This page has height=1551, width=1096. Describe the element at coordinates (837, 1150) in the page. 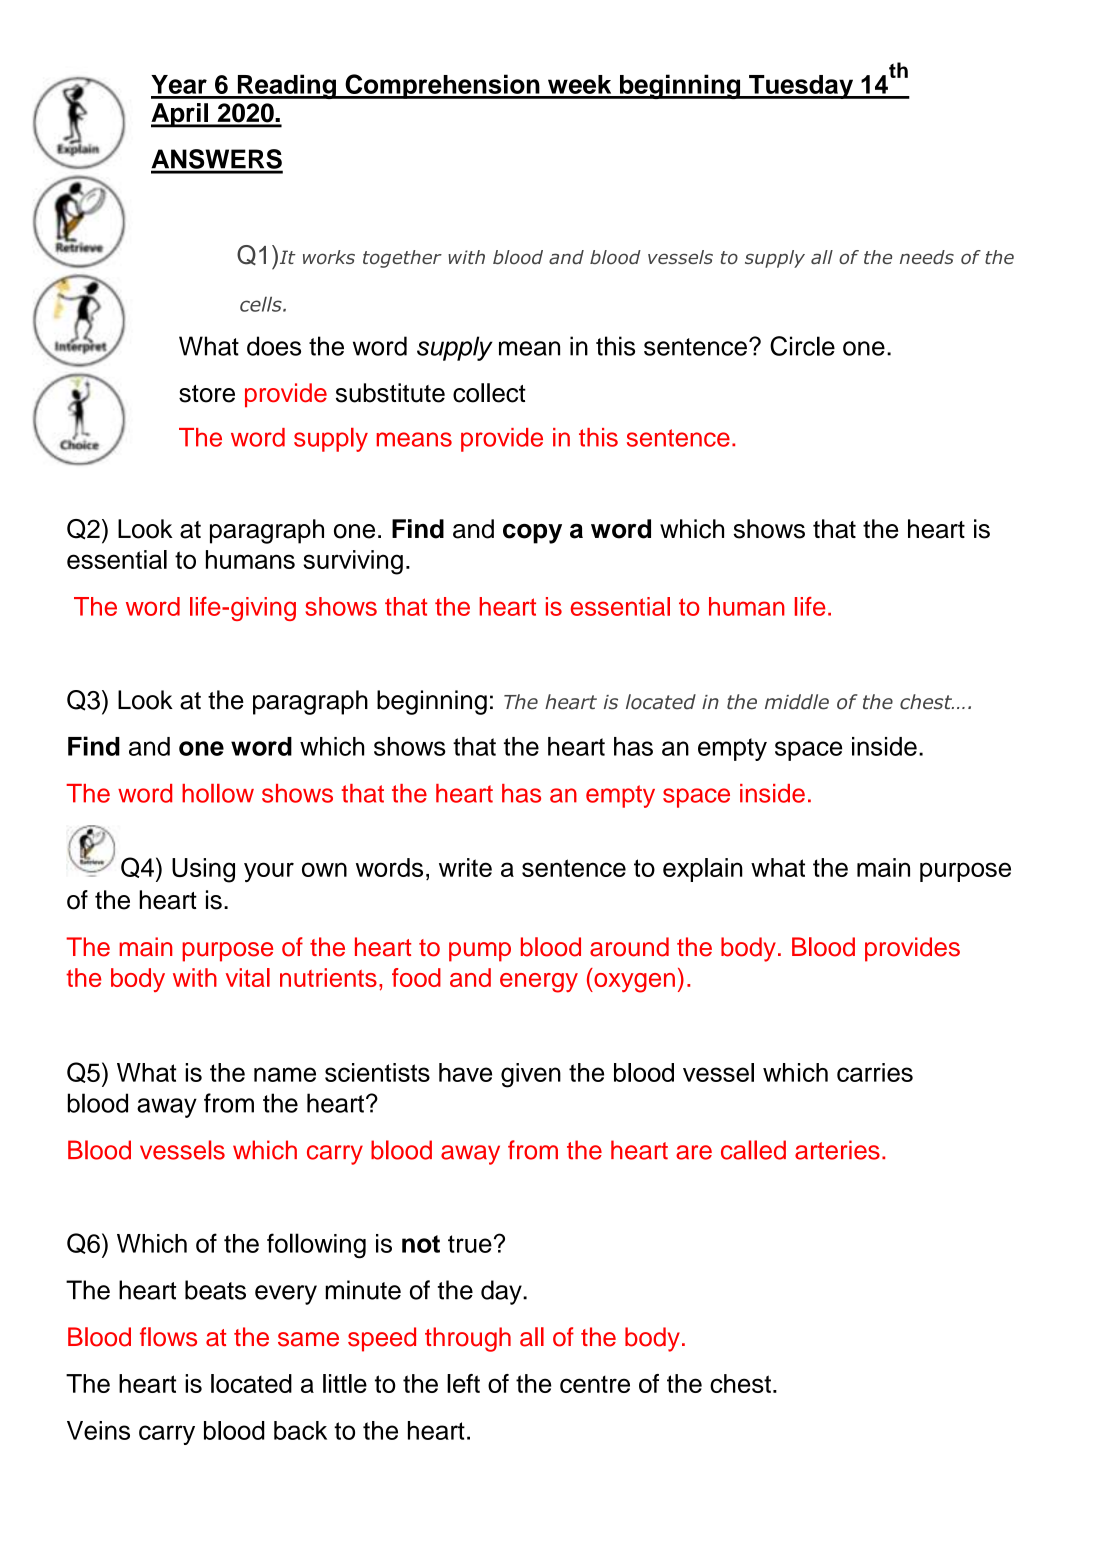

I see `arteries` at that location.
